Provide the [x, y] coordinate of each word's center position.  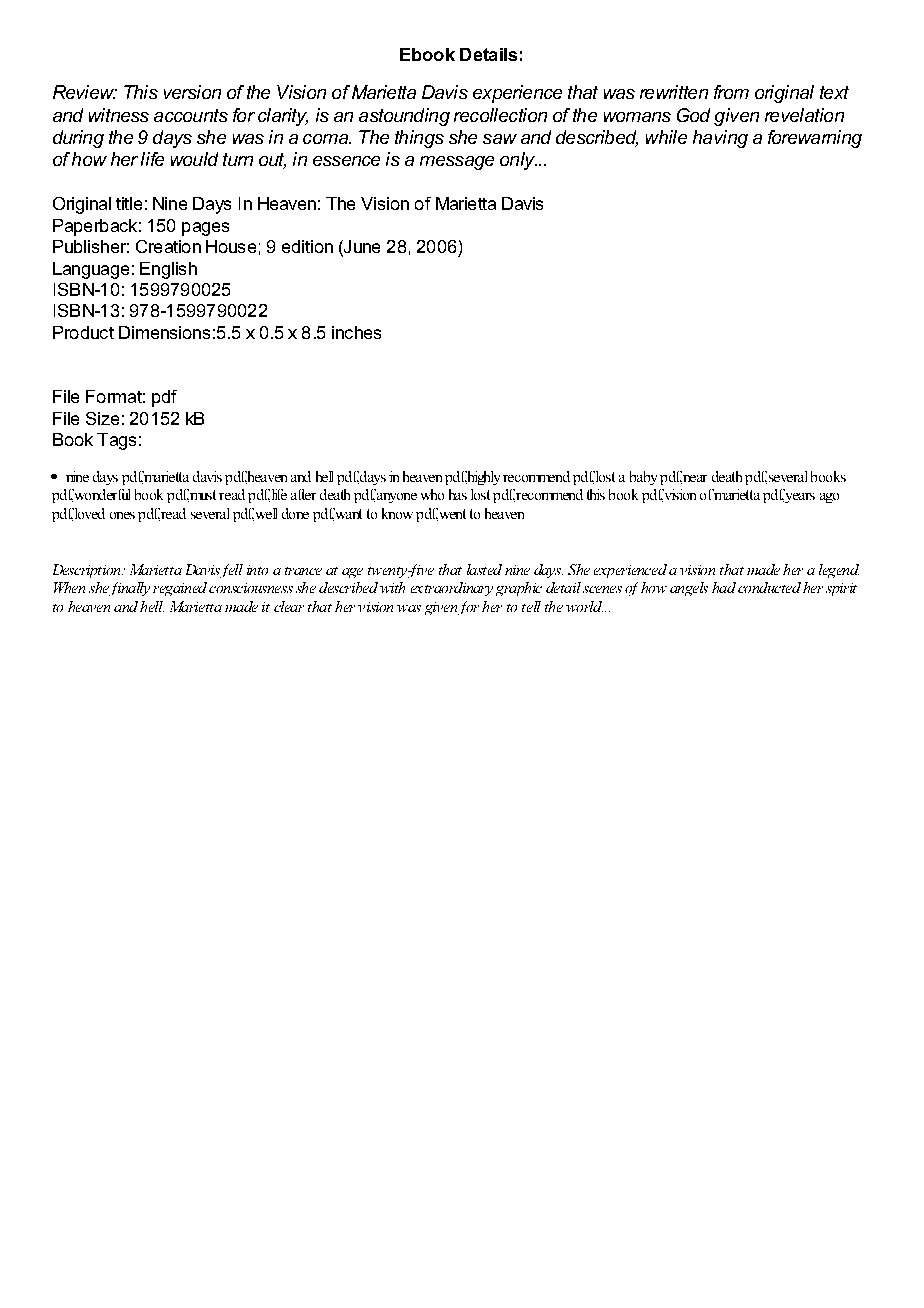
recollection [500, 115]
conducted [769, 587]
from [731, 92]
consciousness [251, 588]
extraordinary [452, 589]
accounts [191, 115]
